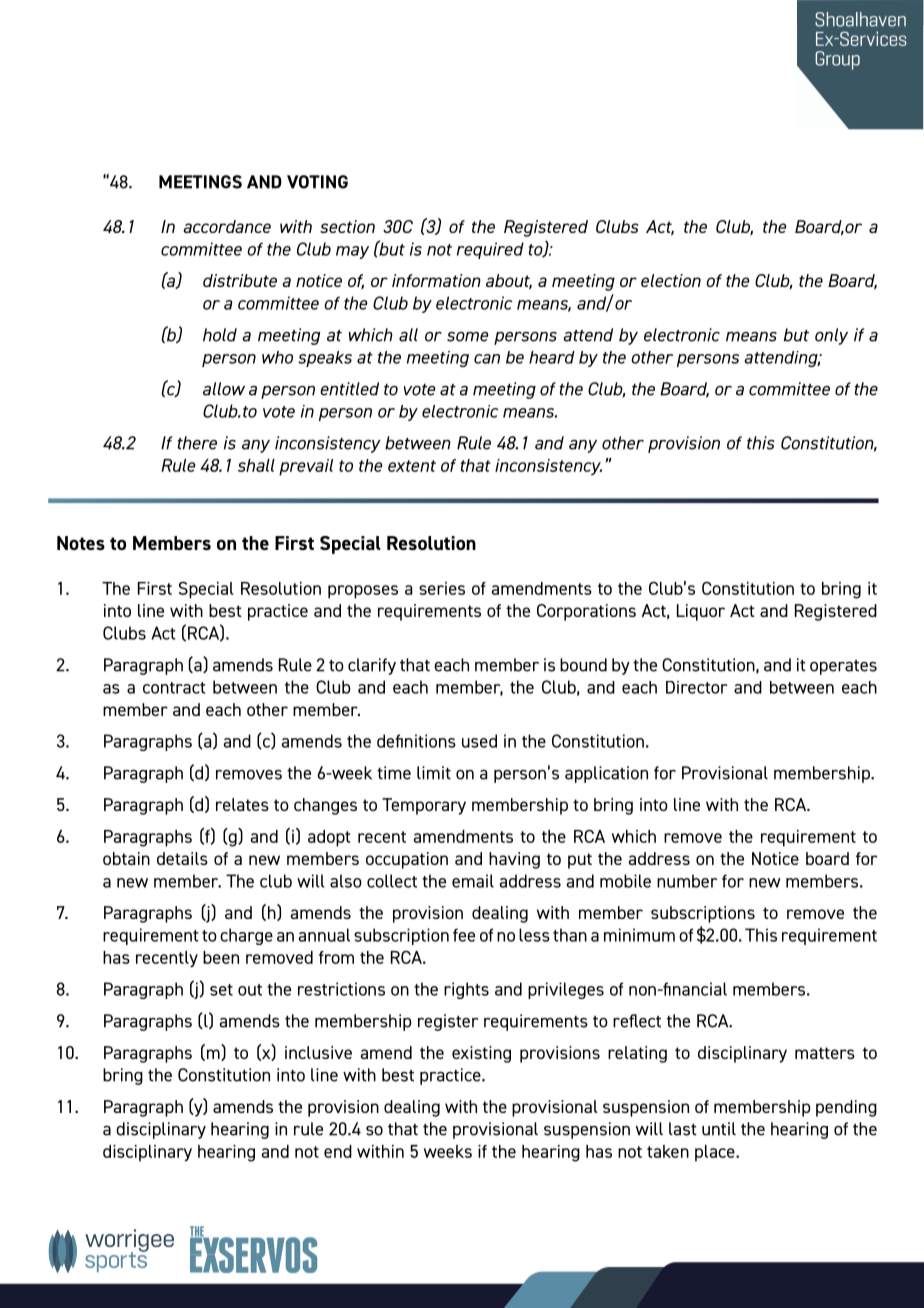  Describe the element at coordinates (697, 687) in the image. I see `Director` at that location.
